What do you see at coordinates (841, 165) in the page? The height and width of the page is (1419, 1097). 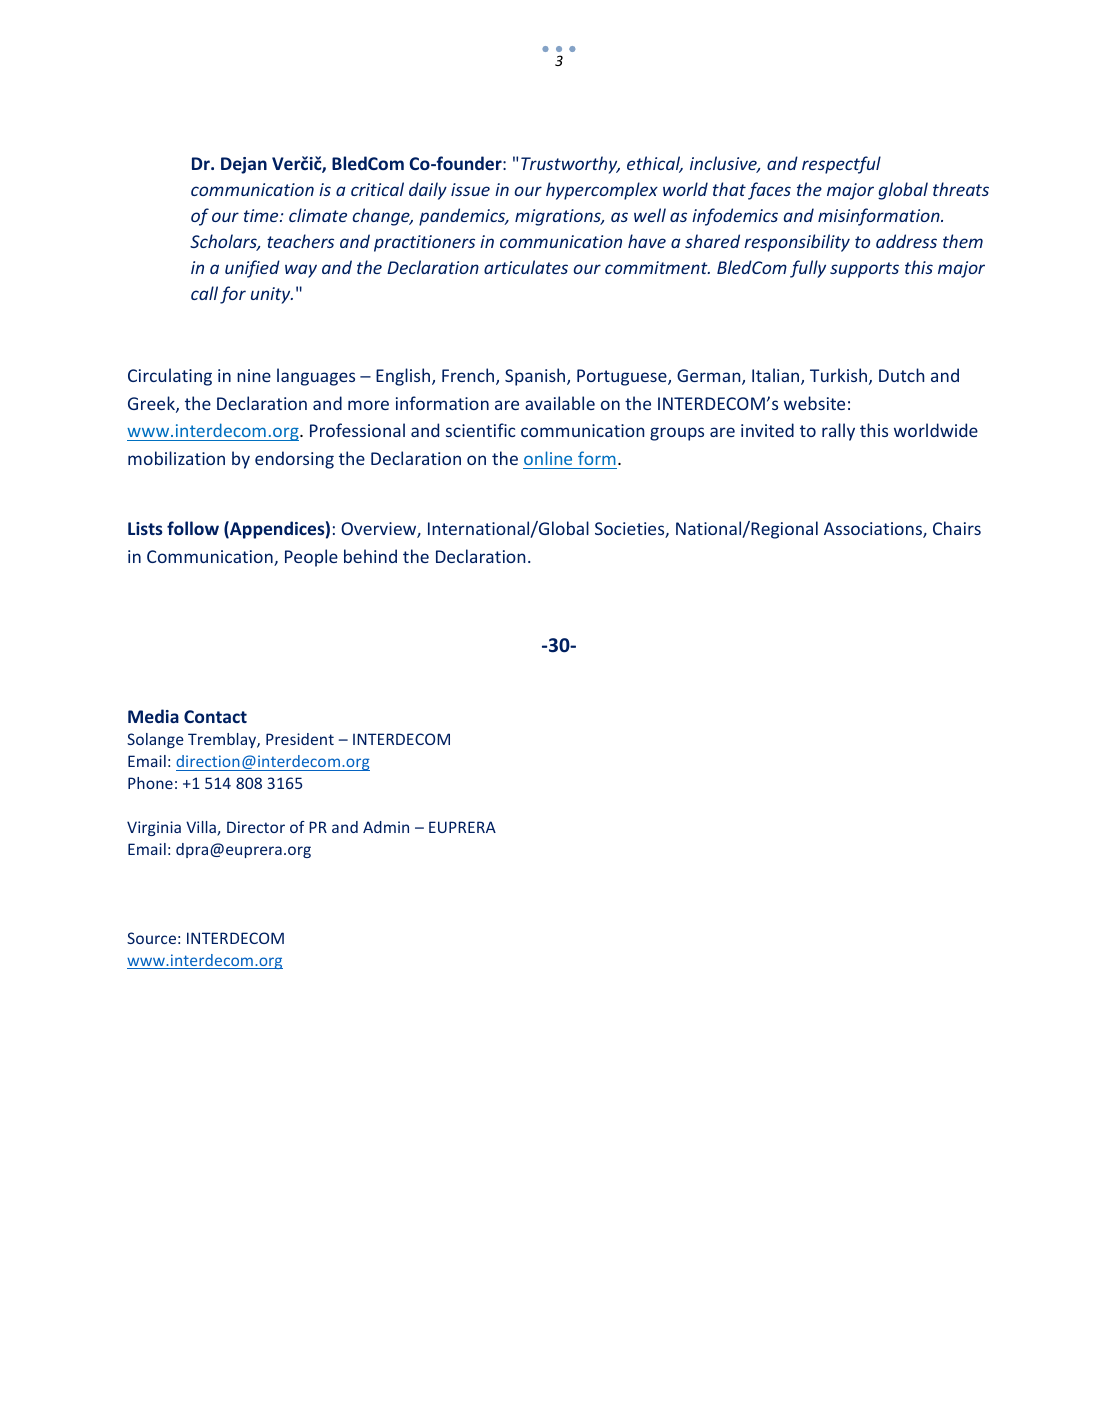 I see `respectful` at bounding box center [841, 165].
